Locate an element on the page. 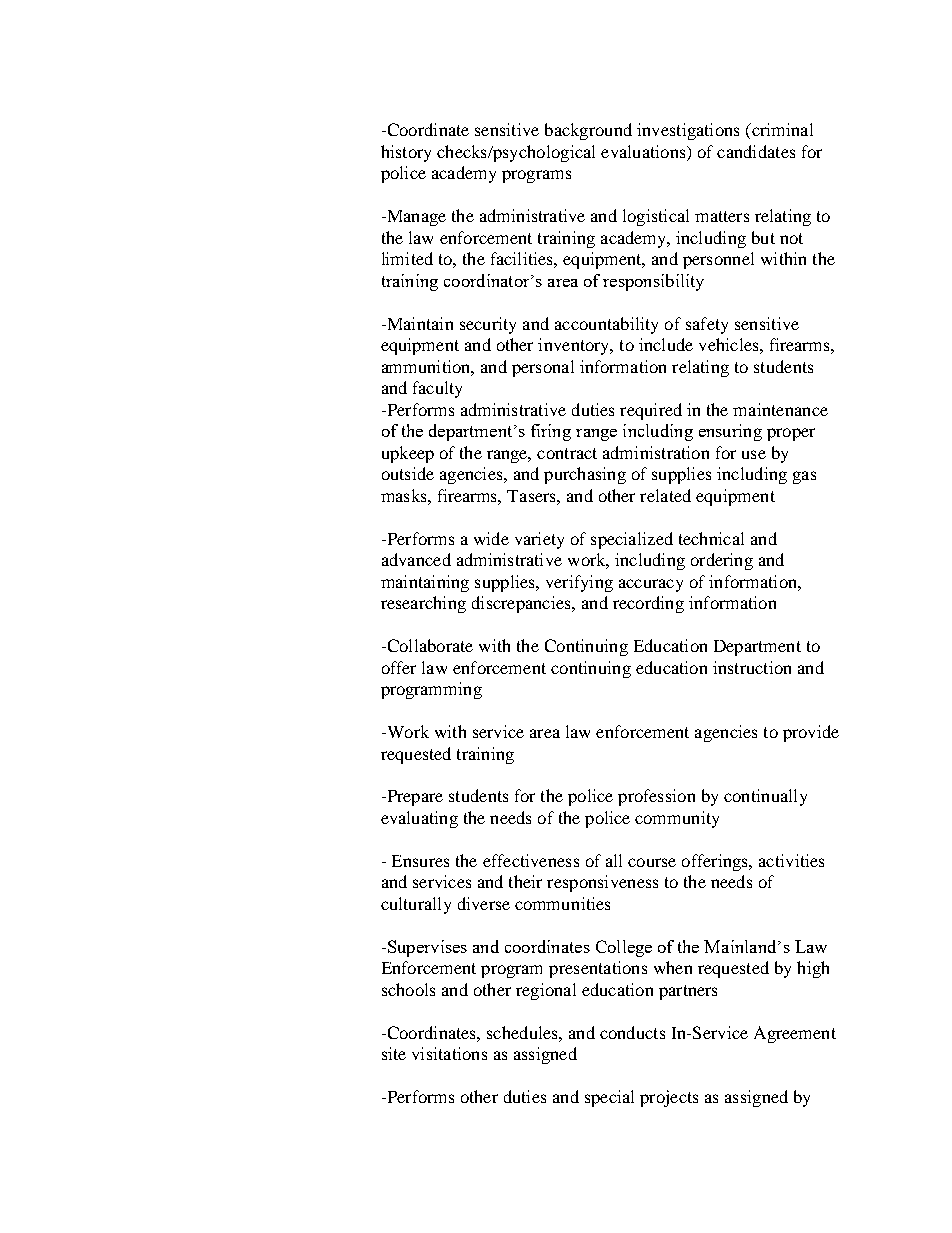 The image size is (952, 1233). profession is located at coordinates (656, 797).
